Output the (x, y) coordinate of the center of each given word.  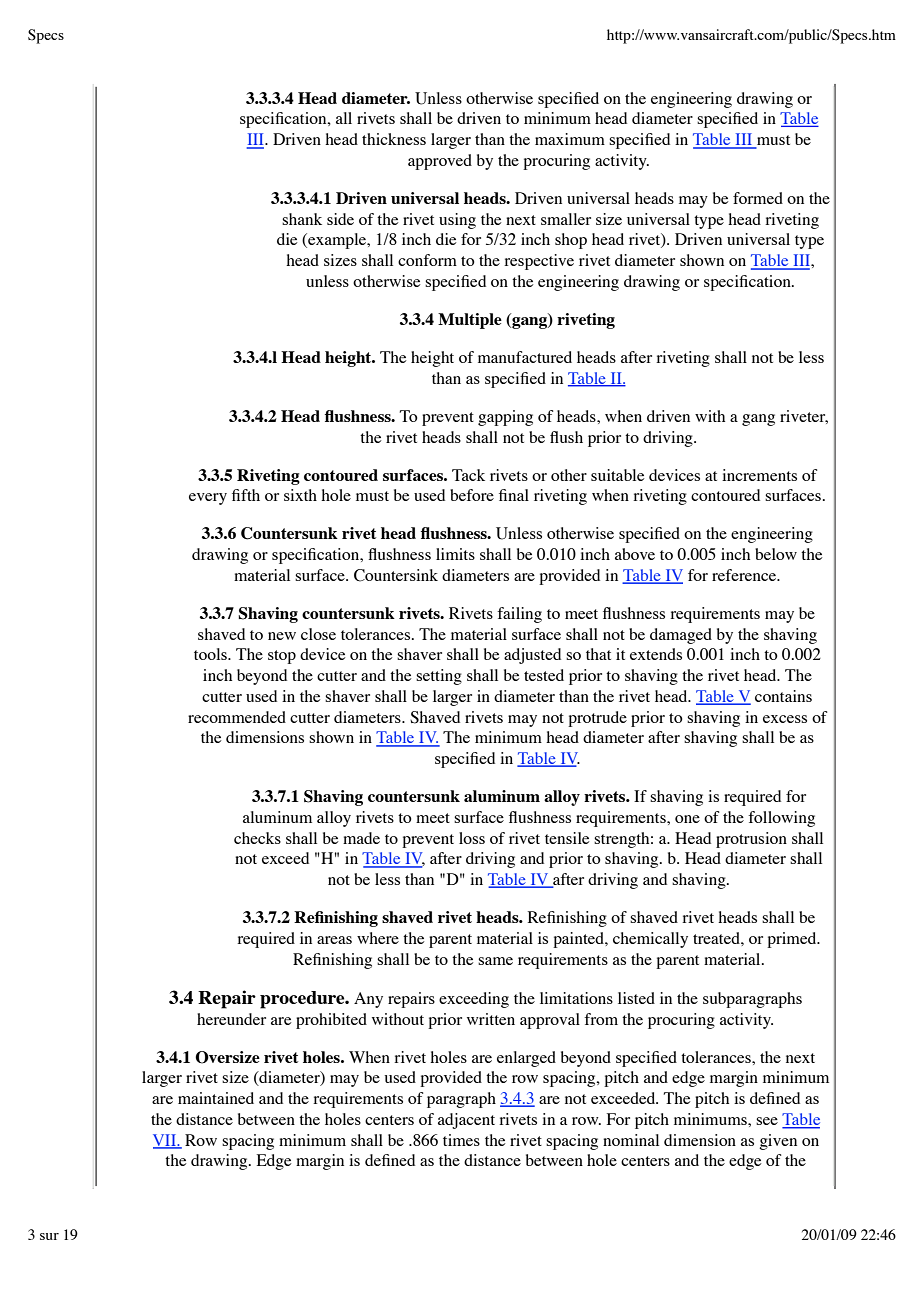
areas (334, 940)
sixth (300, 495)
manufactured (525, 357)
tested (544, 675)
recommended (237, 717)
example (337, 241)
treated (717, 938)
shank (302, 219)
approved (440, 162)
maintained (216, 1098)
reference (745, 575)
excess (785, 719)
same (495, 961)
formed (758, 198)
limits (455, 554)
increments (759, 475)
